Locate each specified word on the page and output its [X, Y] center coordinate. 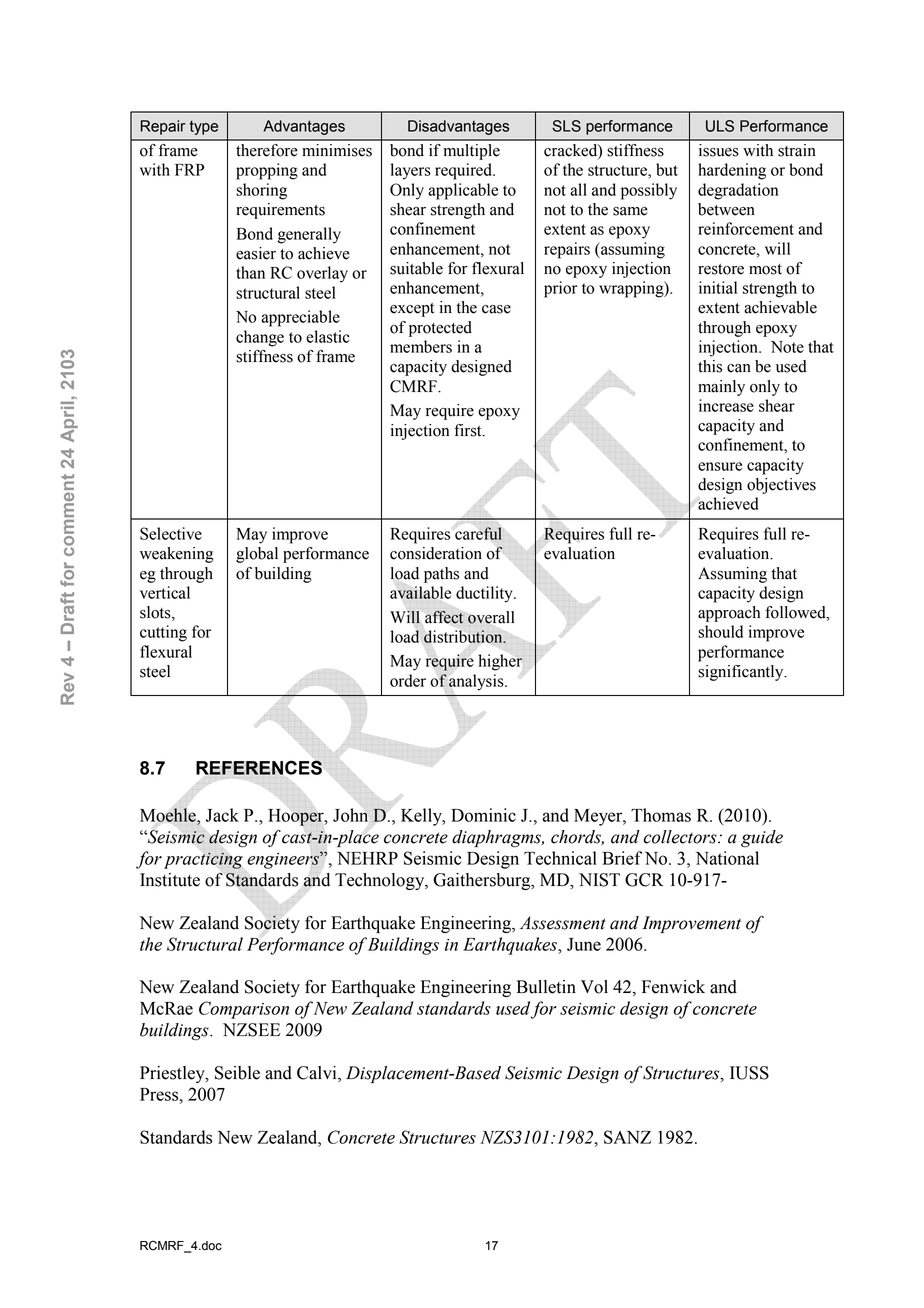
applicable [463, 191]
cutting [163, 633]
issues [719, 150]
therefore [267, 150]
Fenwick [673, 987]
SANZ [627, 1137]
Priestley [173, 1074]
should [720, 631]
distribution [464, 636]
